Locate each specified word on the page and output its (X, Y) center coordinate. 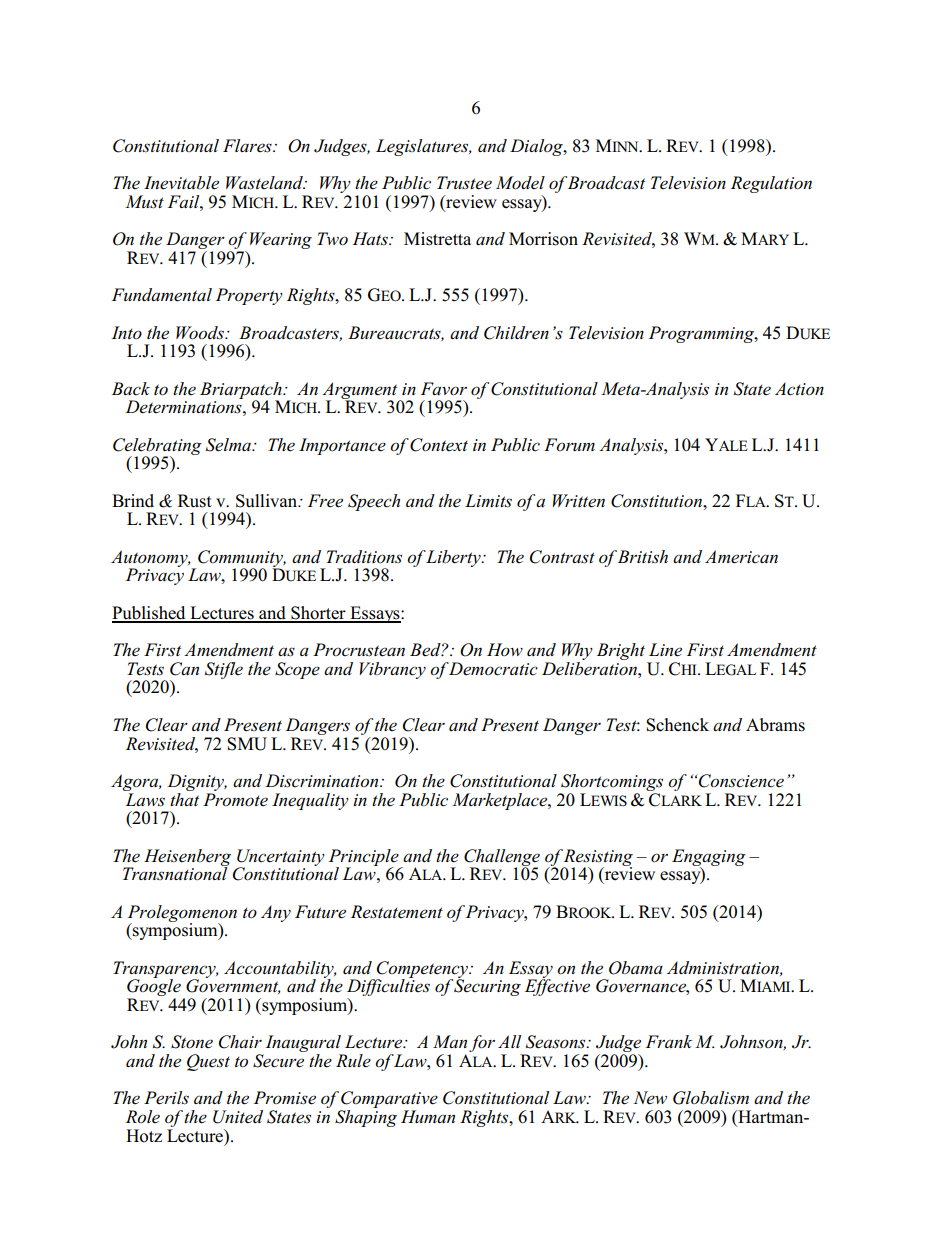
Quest (208, 1062)
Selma (229, 445)
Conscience (740, 781)
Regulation (771, 184)
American (741, 557)
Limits (488, 501)
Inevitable (181, 183)
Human (428, 1116)
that (184, 798)
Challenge (502, 858)
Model (520, 183)
